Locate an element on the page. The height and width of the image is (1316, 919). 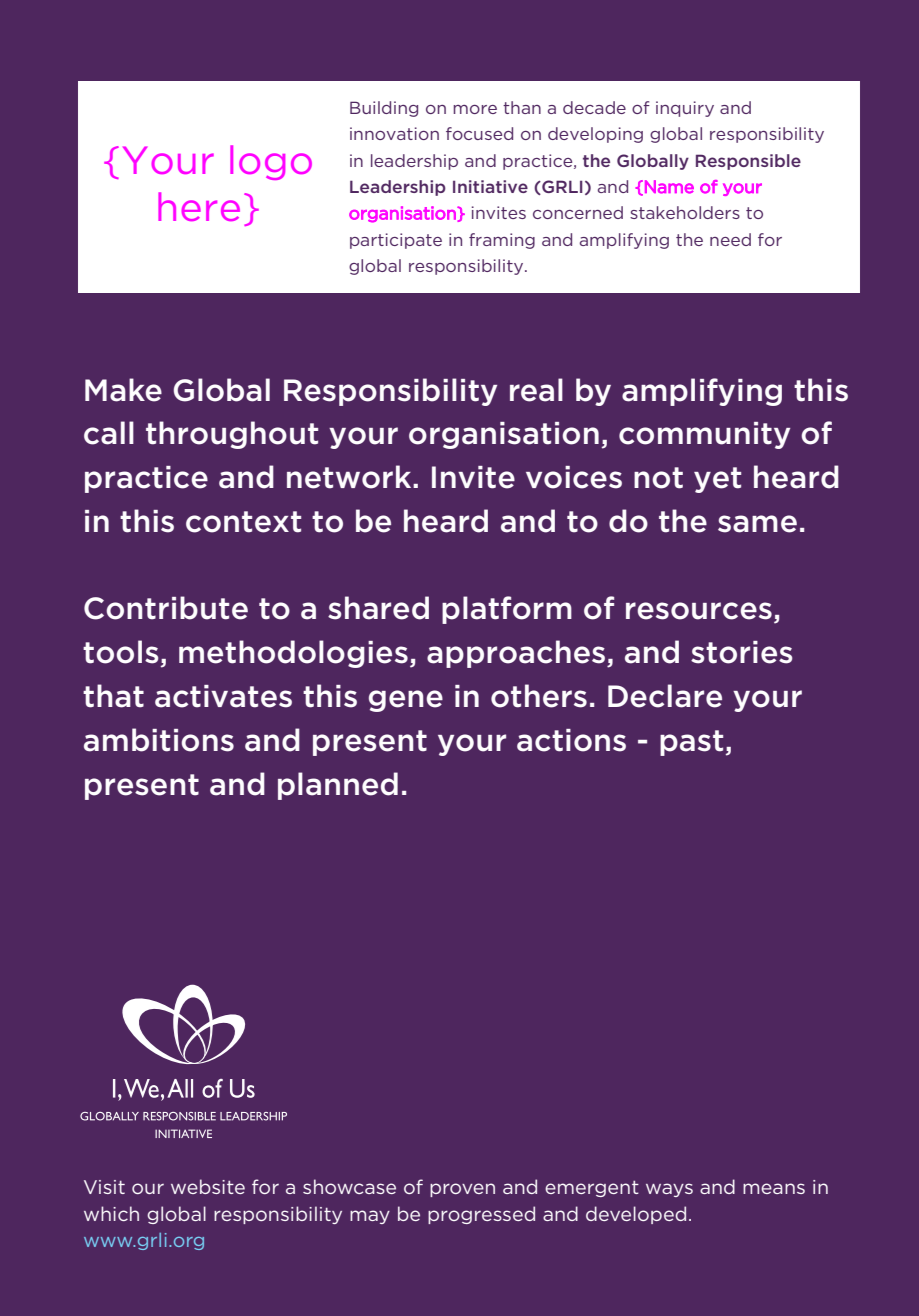
inquiry is located at coordinates (685, 109).
